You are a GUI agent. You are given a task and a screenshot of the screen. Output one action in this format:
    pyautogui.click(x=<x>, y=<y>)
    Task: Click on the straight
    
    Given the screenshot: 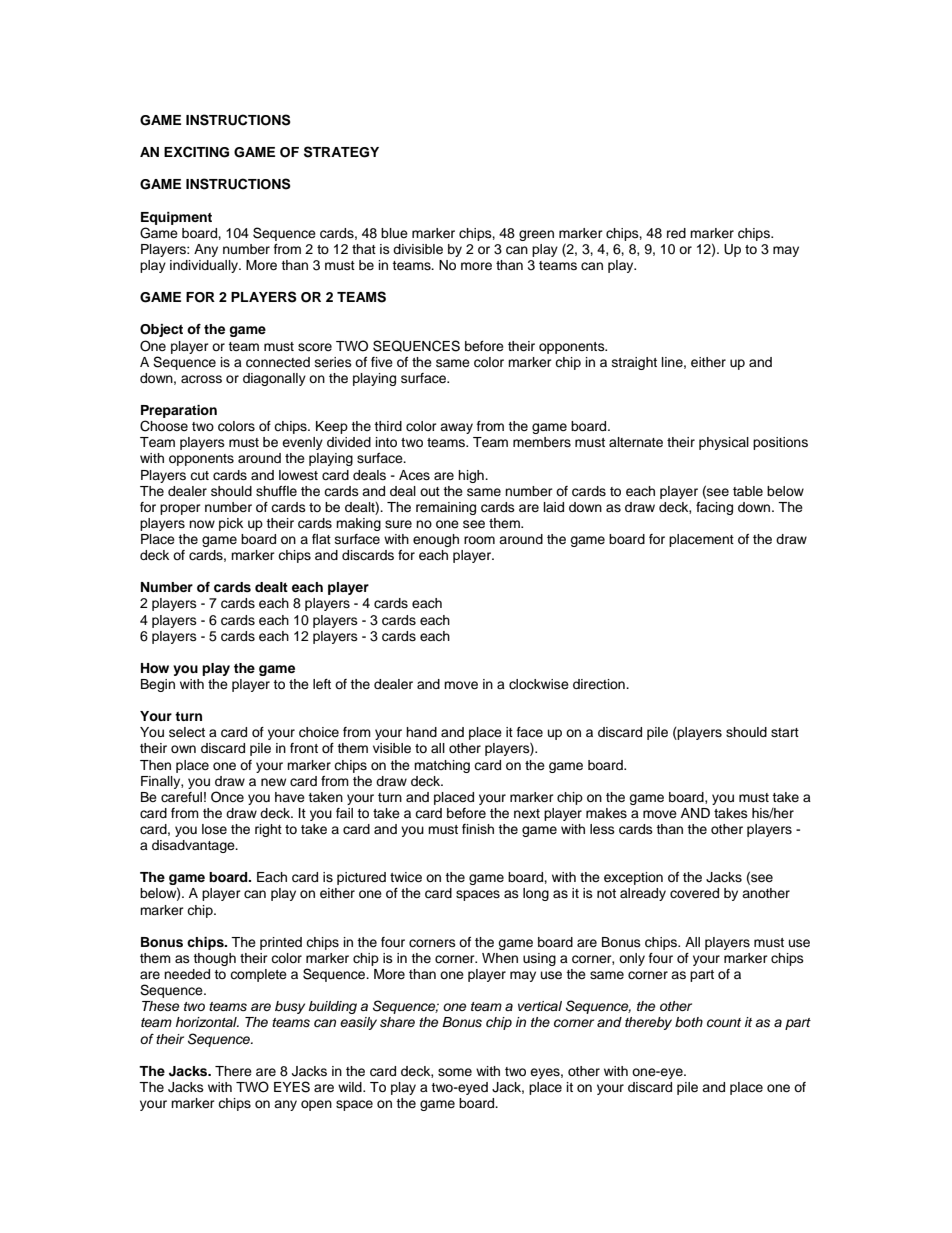 What is the action you would take?
    pyautogui.click(x=634, y=363)
